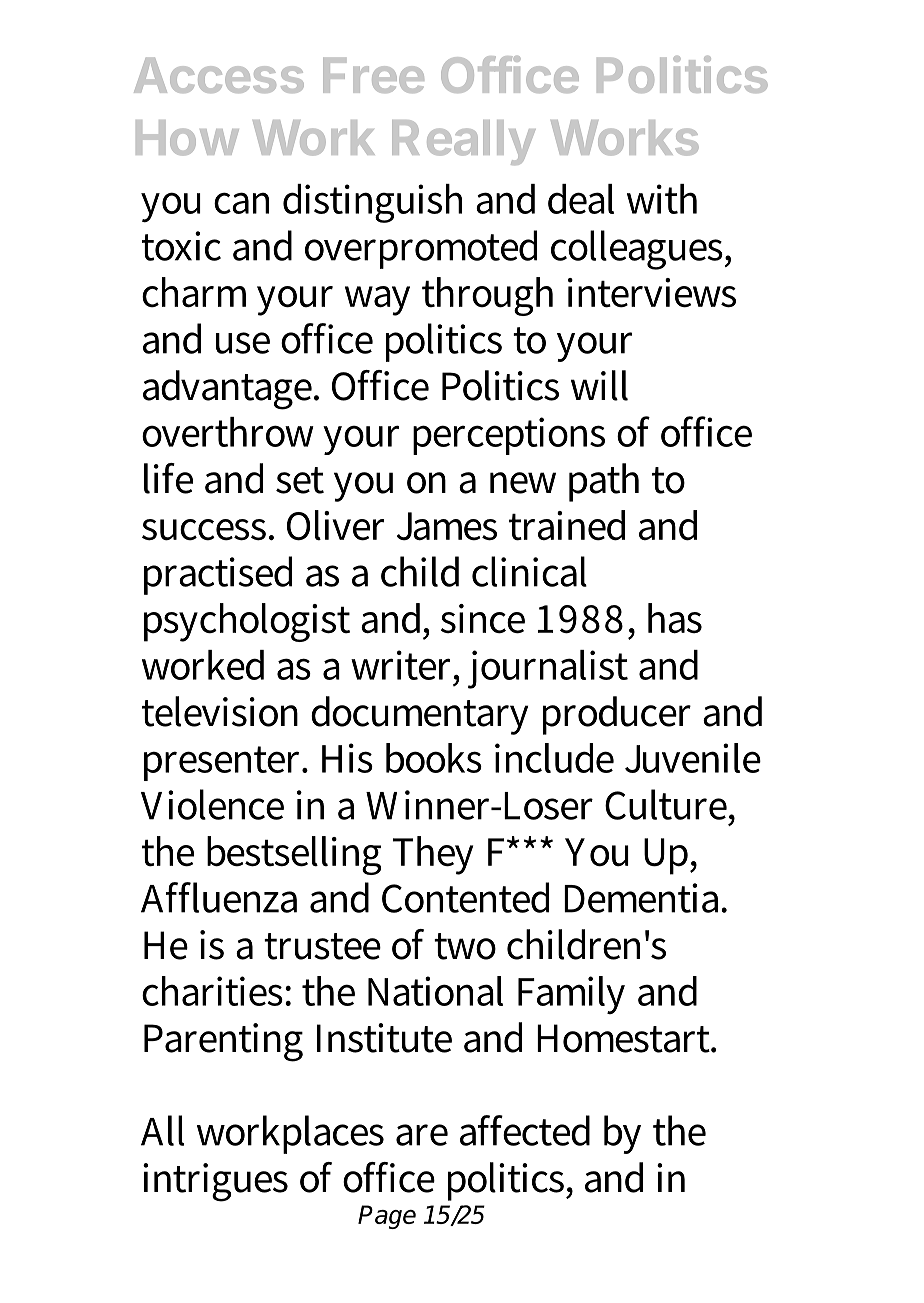 The image size is (924, 1303). What do you see at coordinates (212, 804) in the page?
I see `Violence` at bounding box center [212, 804].
